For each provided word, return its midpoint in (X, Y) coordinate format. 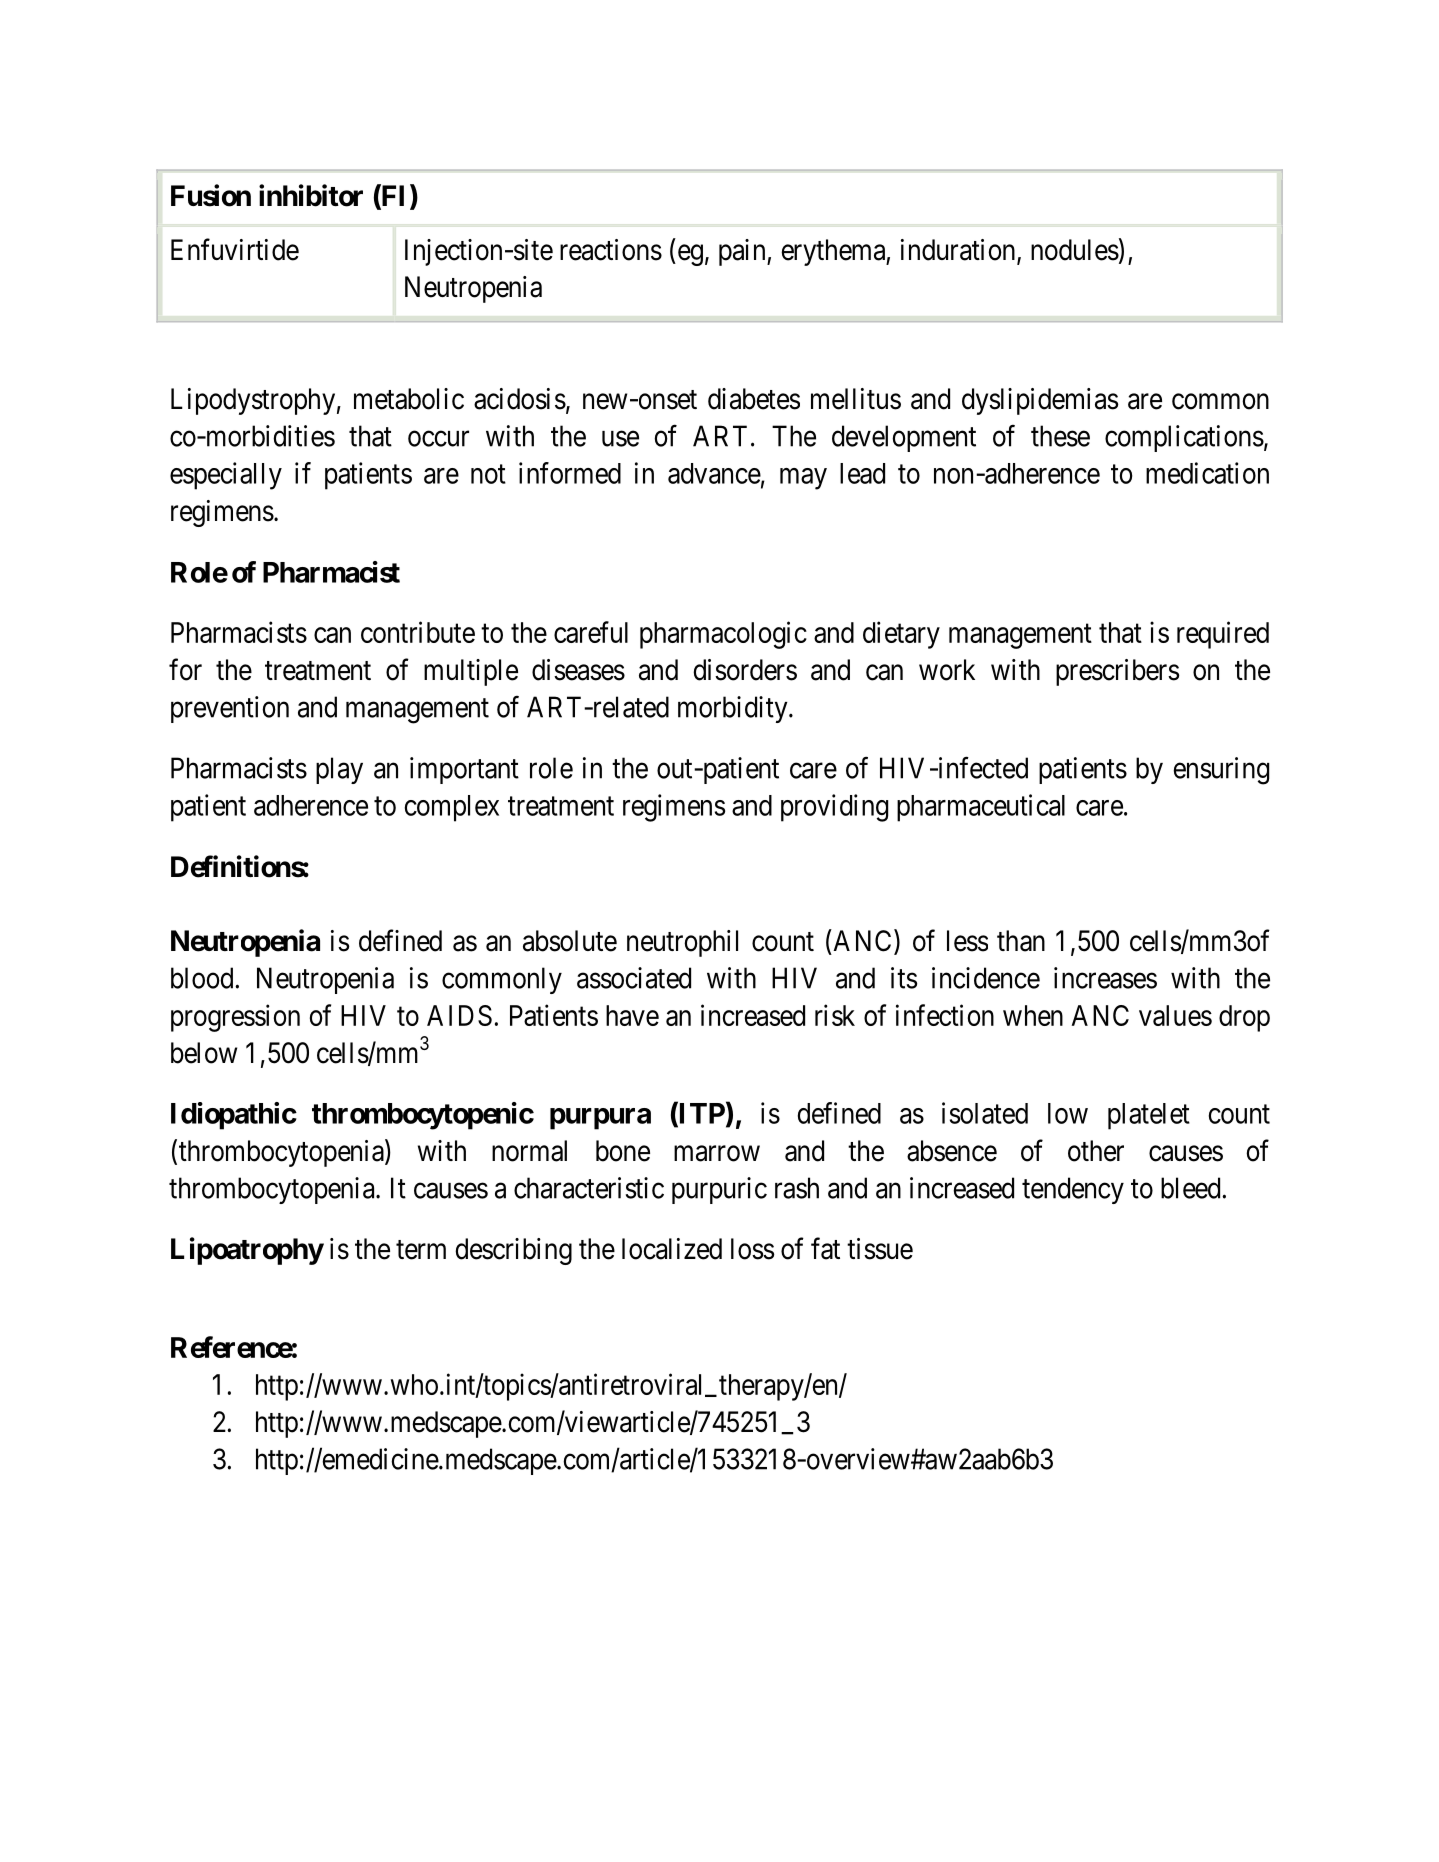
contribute (418, 632)
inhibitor (311, 195)
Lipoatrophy (247, 1251)
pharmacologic (723, 635)
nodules (1075, 250)
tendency (1073, 1190)
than (1021, 941)
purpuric (719, 1190)
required (1223, 635)
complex (452, 808)
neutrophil (682, 943)
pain (743, 252)
